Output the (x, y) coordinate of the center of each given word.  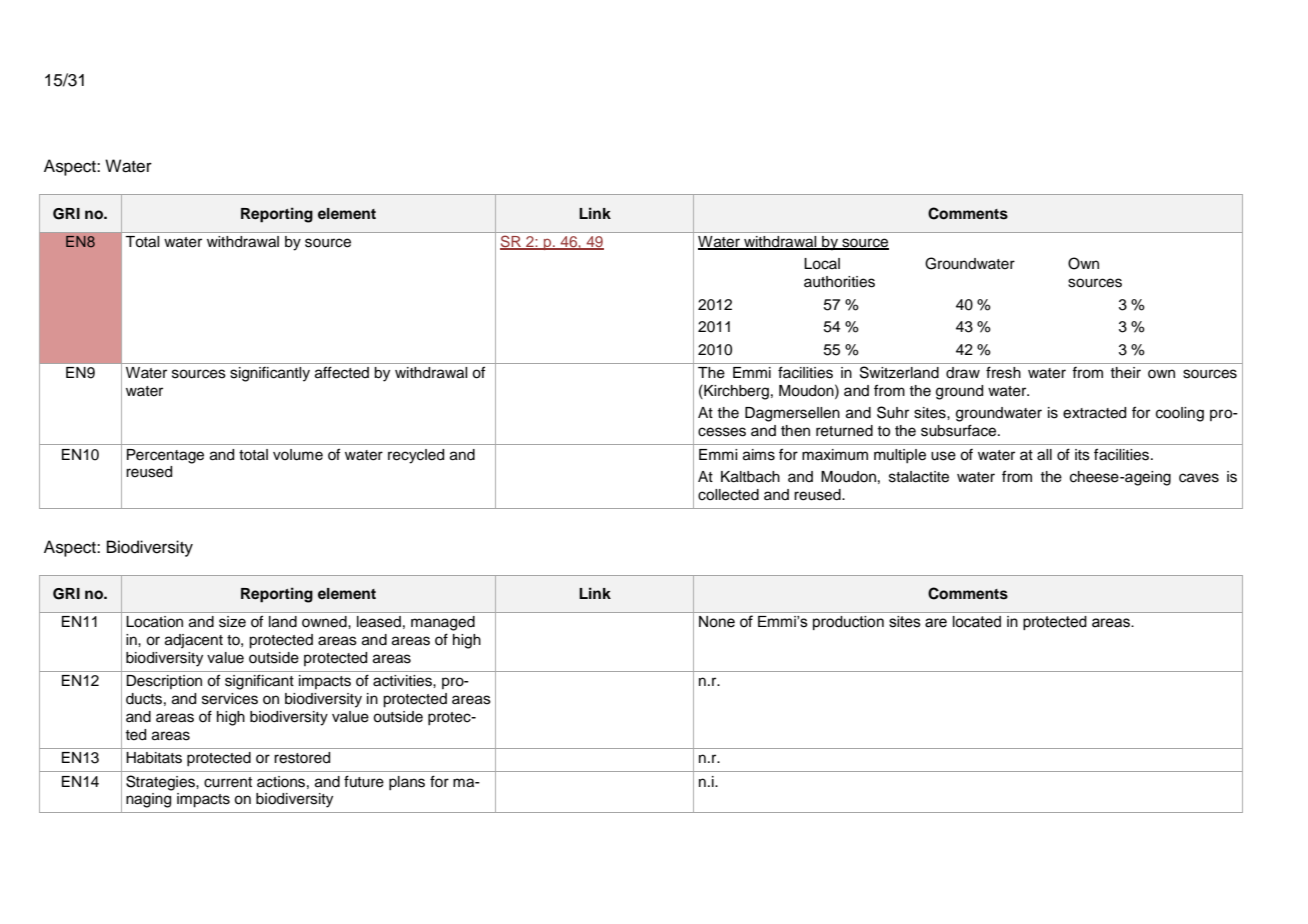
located (977, 622)
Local (822, 264)
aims (759, 455)
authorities (839, 282)
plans (407, 783)
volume (298, 455)
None (717, 622)
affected (342, 372)
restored (302, 758)
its (1082, 455)
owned (325, 622)
